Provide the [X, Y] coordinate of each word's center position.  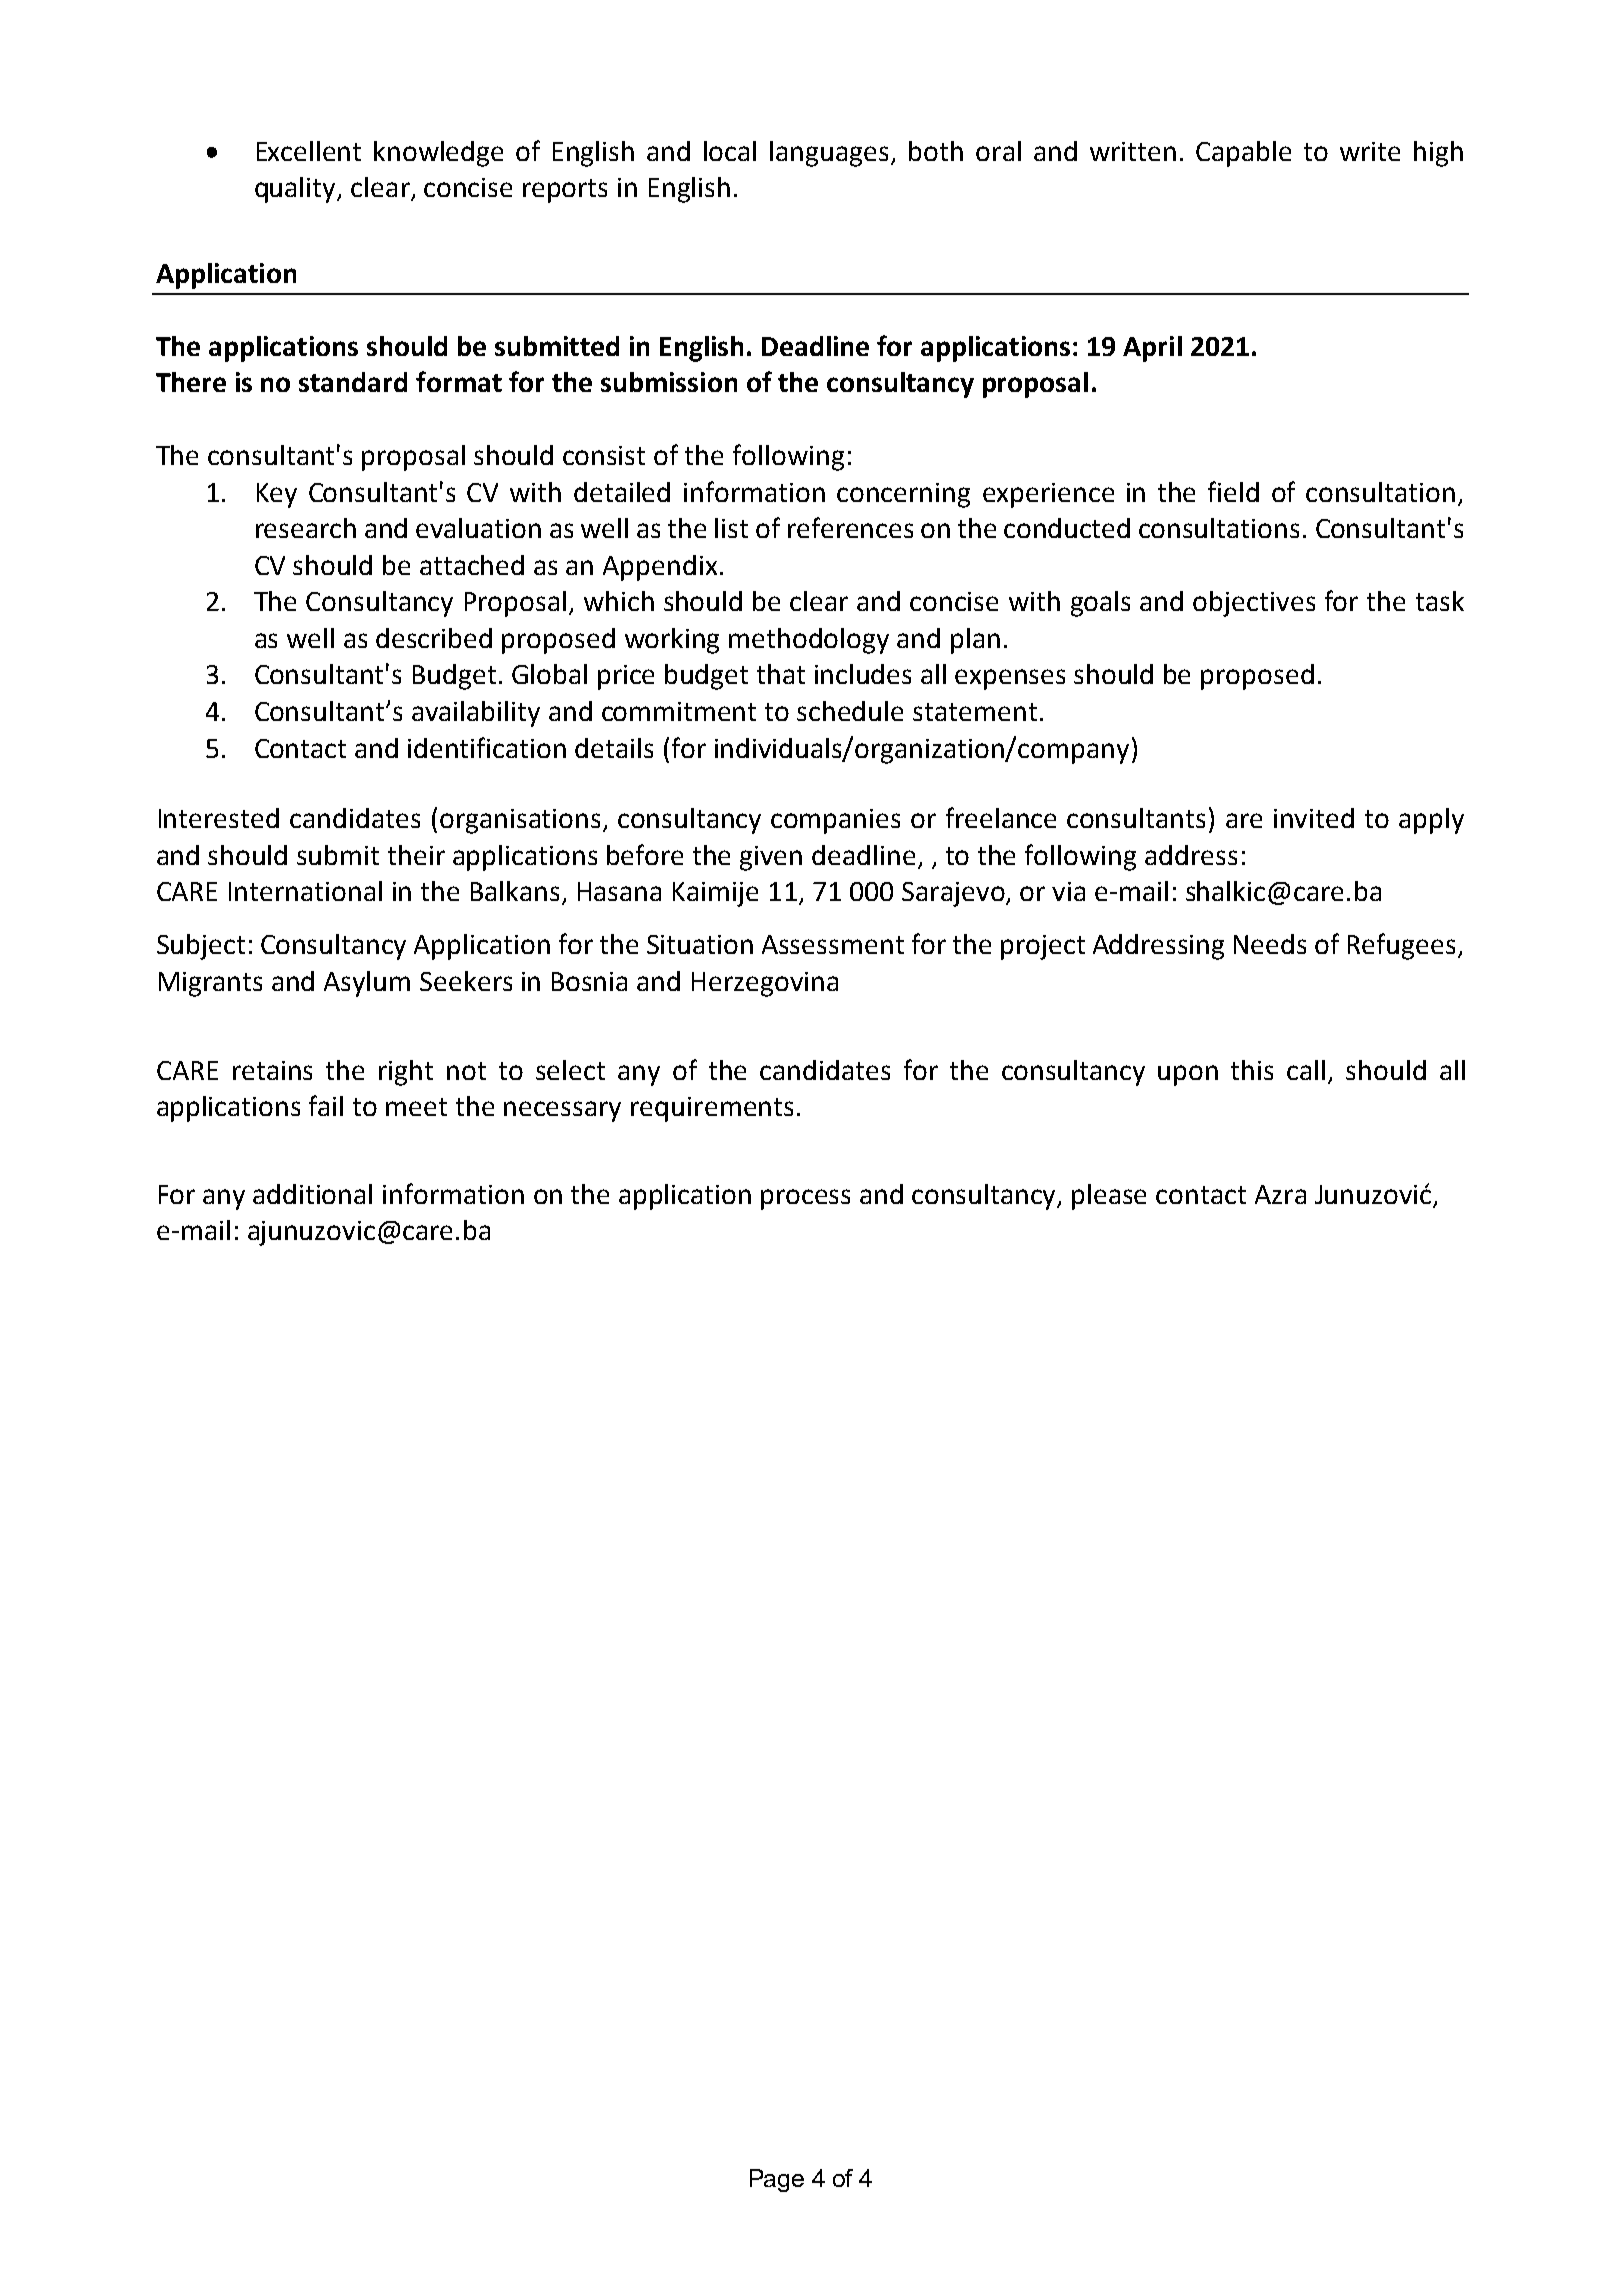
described [434, 638]
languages [831, 154]
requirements [712, 1109]
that [781, 674]
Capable [1243, 154]
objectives [1254, 604]
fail [326, 1105]
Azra [1280, 1194]
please [1109, 1197]
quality [297, 190]
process [805, 1199]
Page [777, 2180]
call [1306, 1070]
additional [312, 1194]
